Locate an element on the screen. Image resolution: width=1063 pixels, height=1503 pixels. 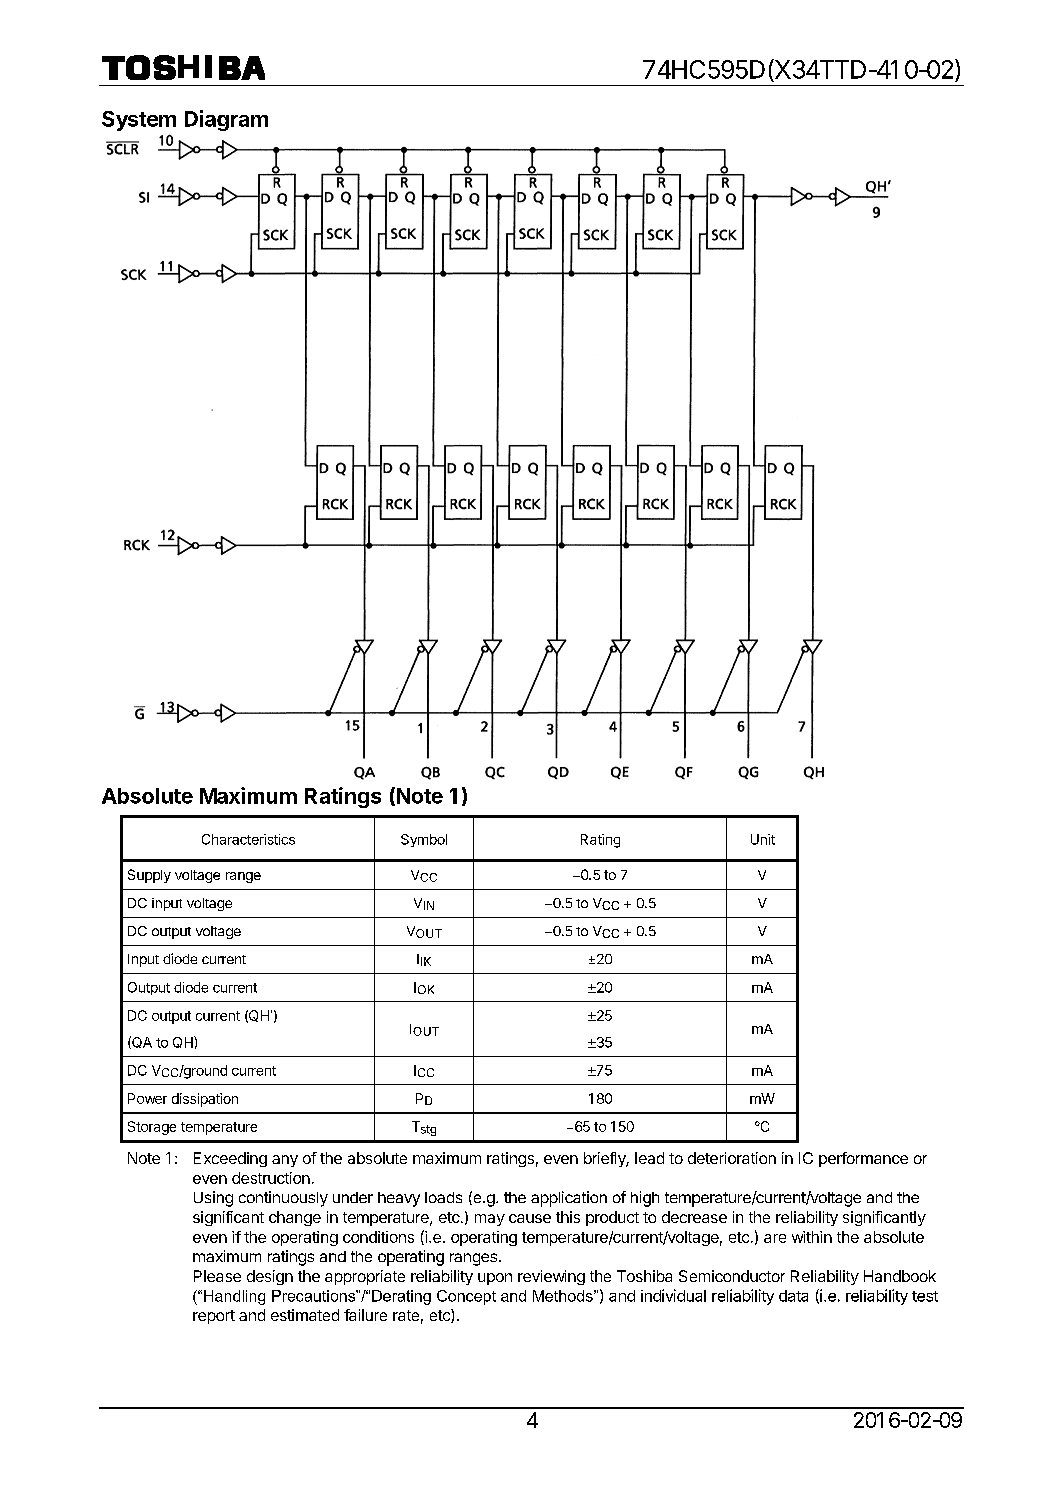
lead is located at coordinates (649, 1158).
